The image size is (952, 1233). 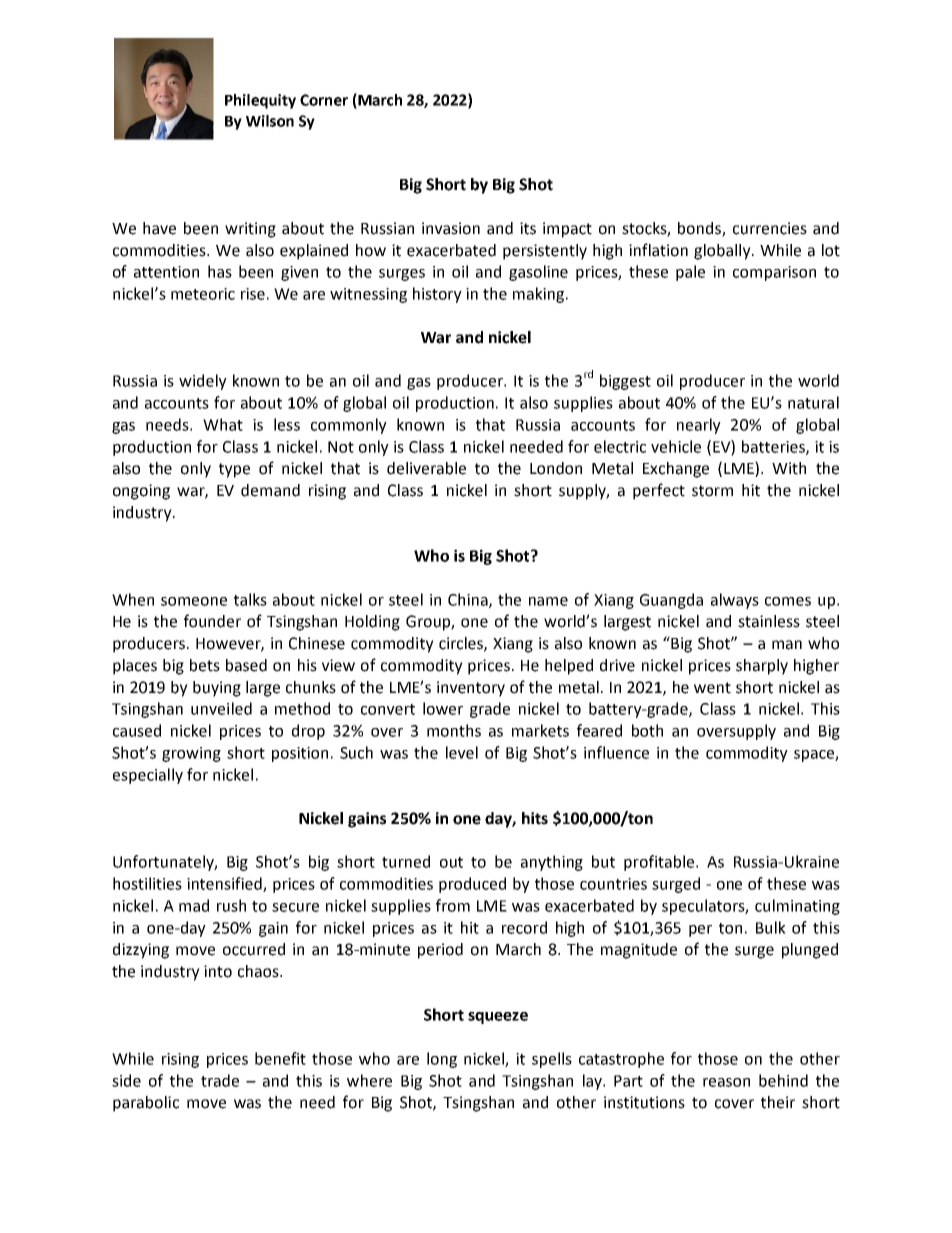 I want to click on invasion, so click(x=451, y=228).
